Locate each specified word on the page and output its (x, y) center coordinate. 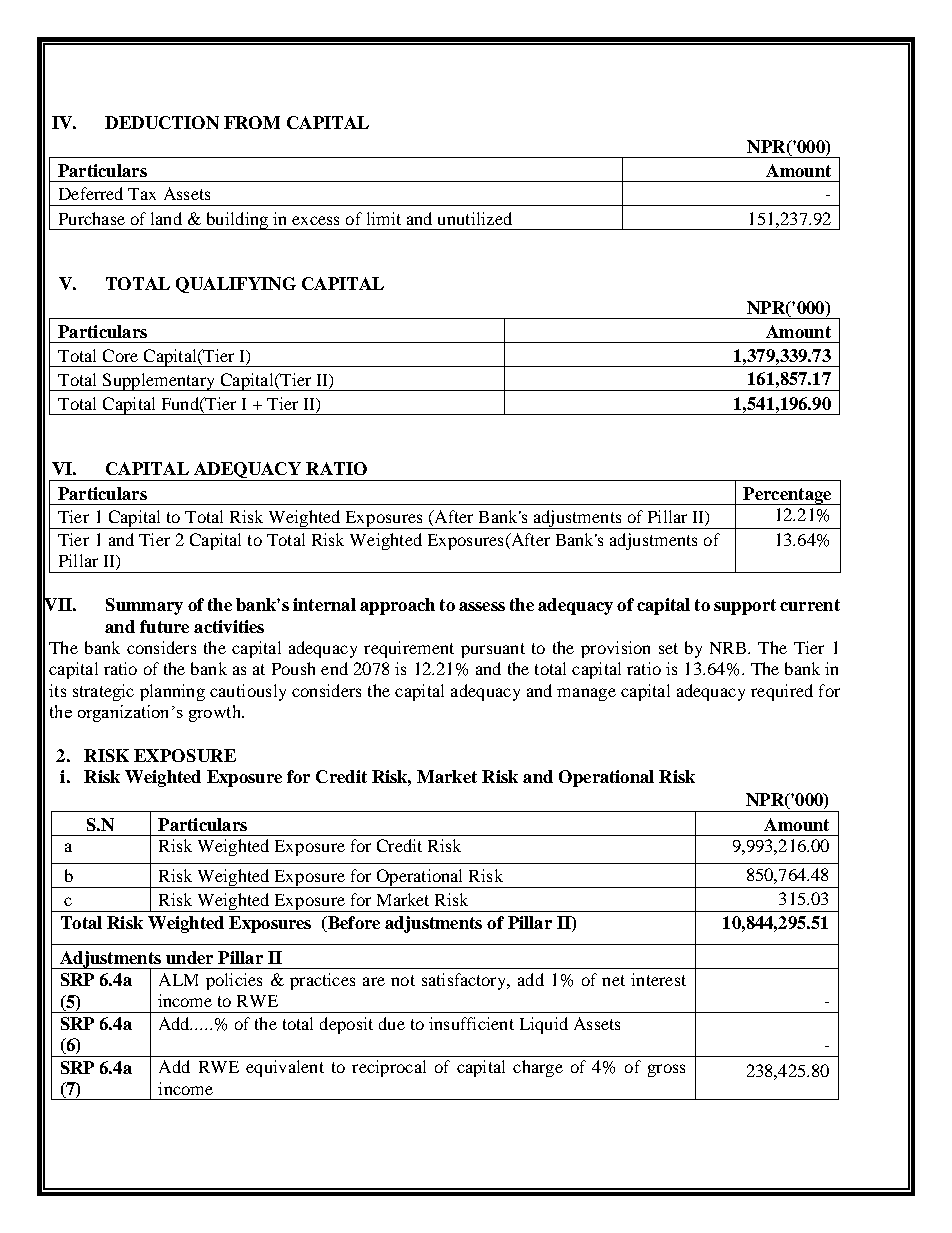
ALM (178, 979)
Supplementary (159, 382)
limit (384, 218)
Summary (144, 606)
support (745, 607)
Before (353, 924)
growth (216, 713)
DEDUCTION (162, 122)
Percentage (787, 496)
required (782, 692)
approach (397, 606)
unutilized (475, 218)
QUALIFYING (236, 285)
